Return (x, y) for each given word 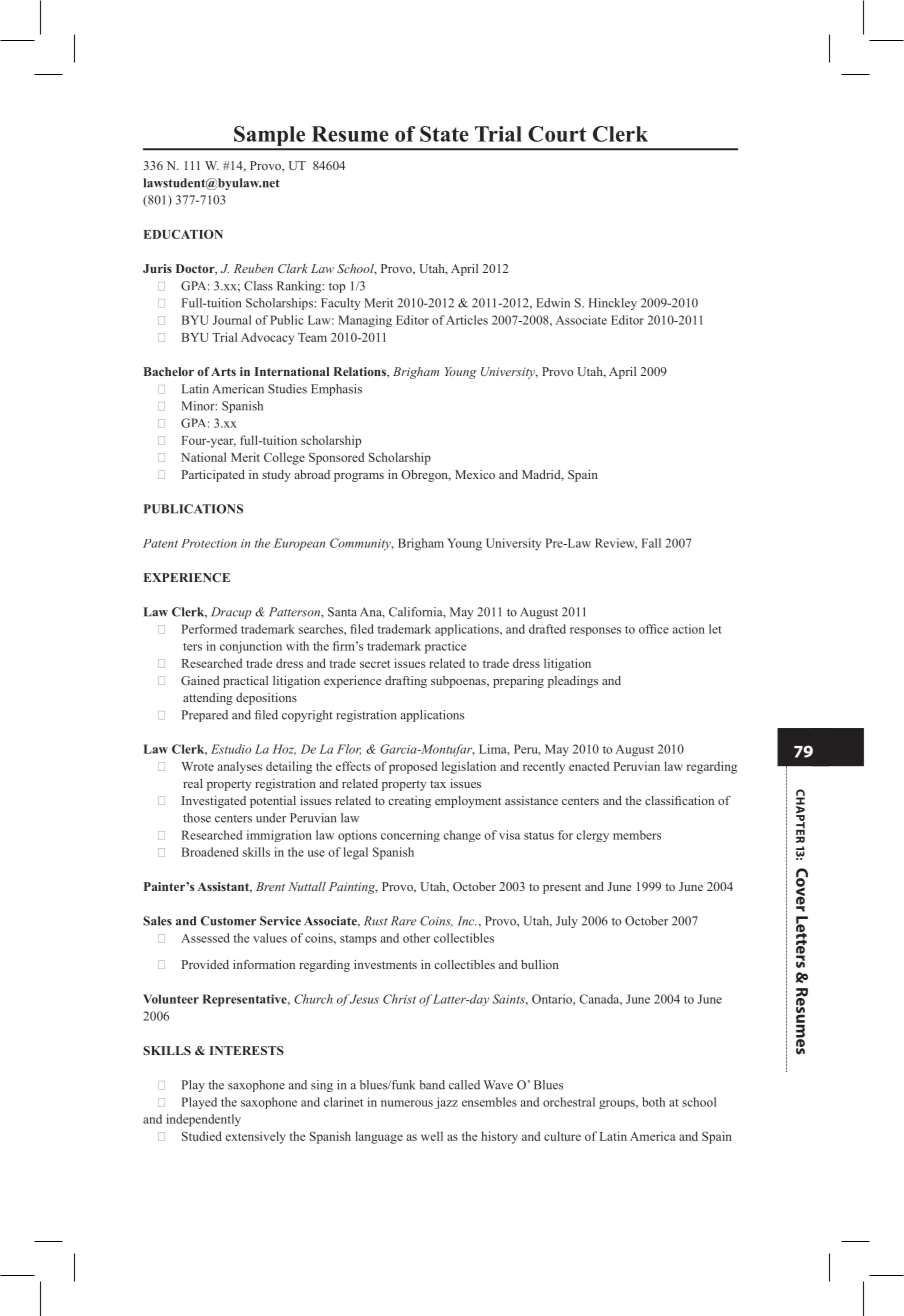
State (444, 134)
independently (203, 1120)
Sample (270, 137)
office (654, 629)
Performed (209, 629)
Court (557, 134)
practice (445, 647)
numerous (407, 1103)
